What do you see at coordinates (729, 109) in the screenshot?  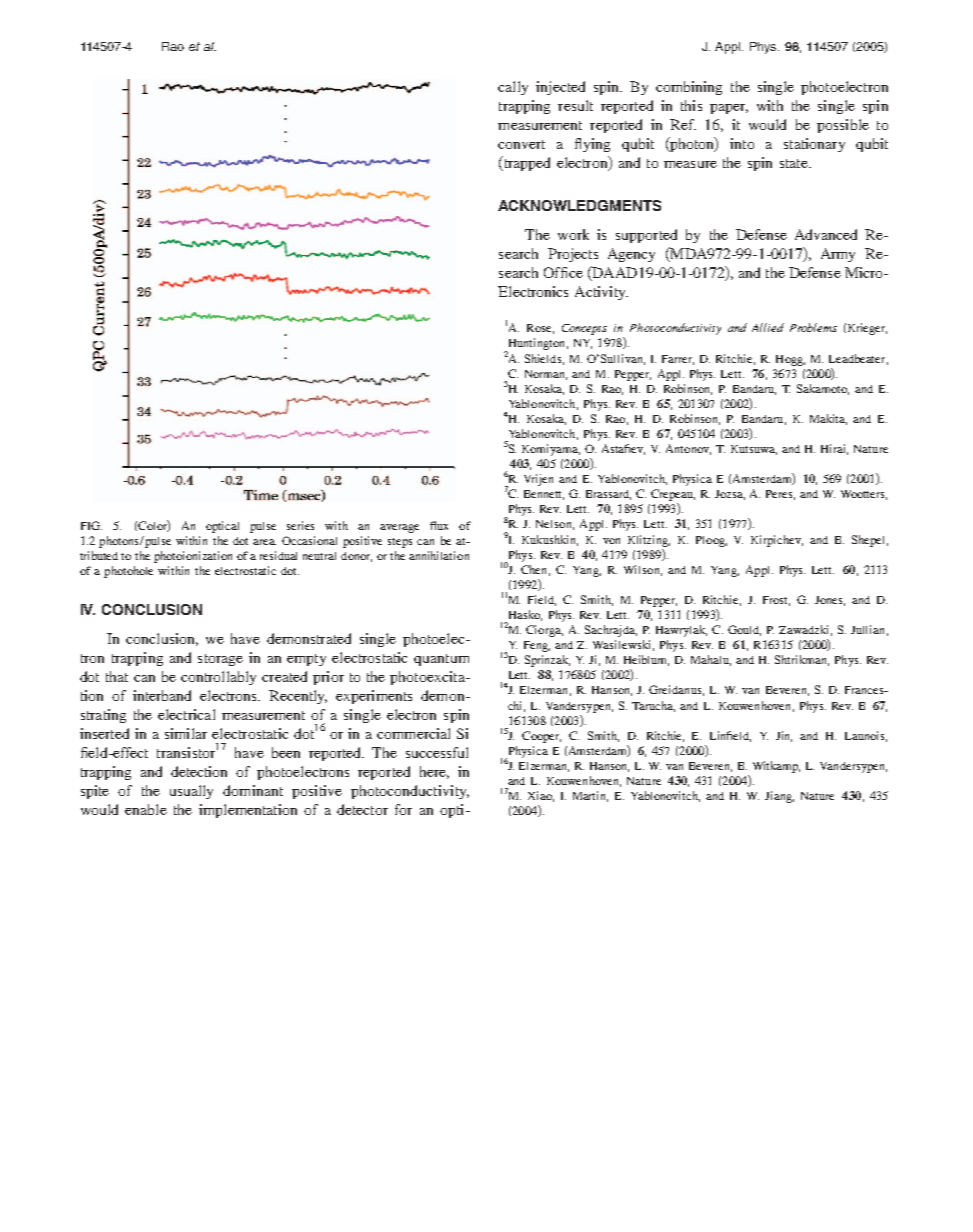 I see `paper` at bounding box center [729, 109].
